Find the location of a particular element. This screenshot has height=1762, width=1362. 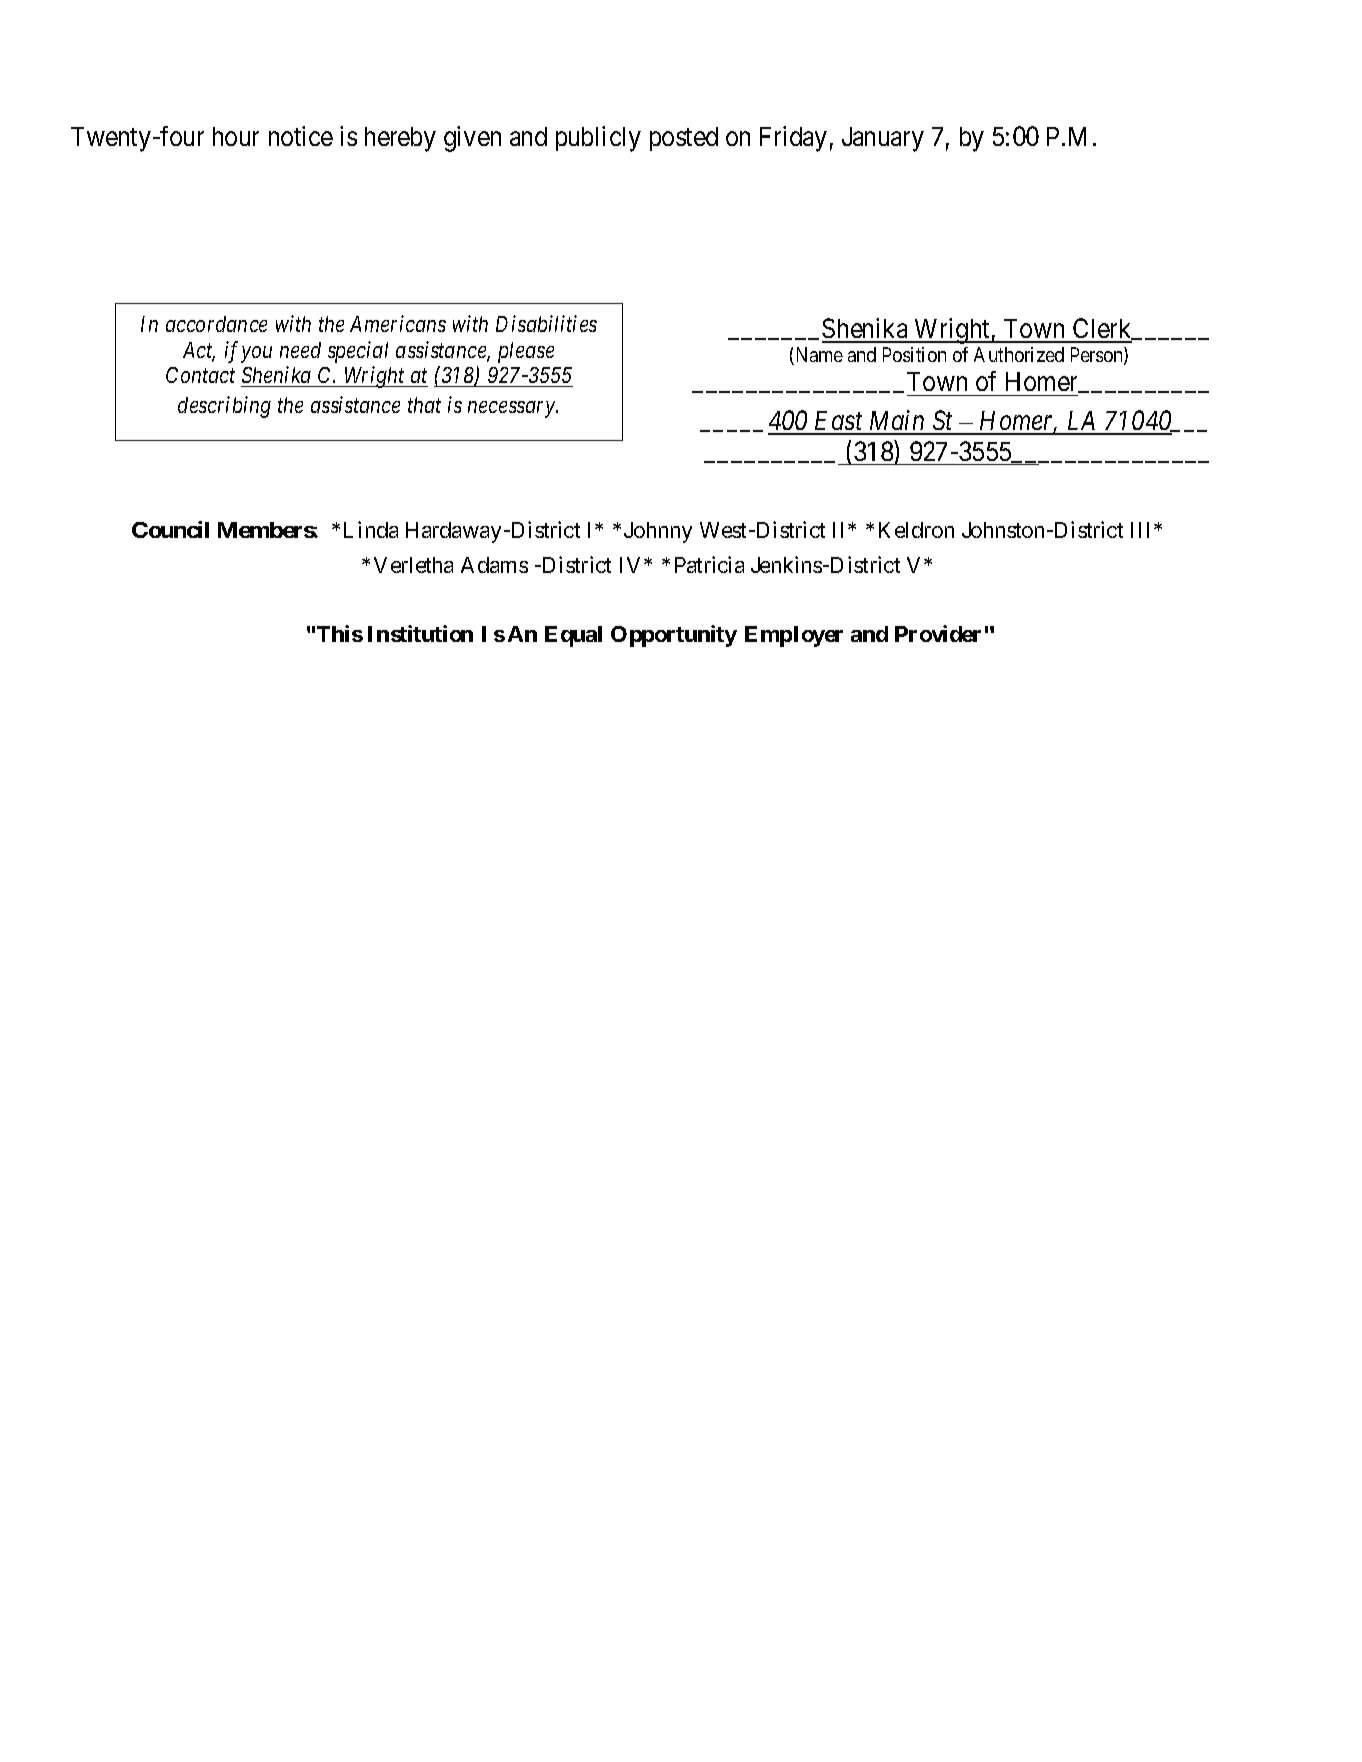

Position is located at coordinates (914, 354).
